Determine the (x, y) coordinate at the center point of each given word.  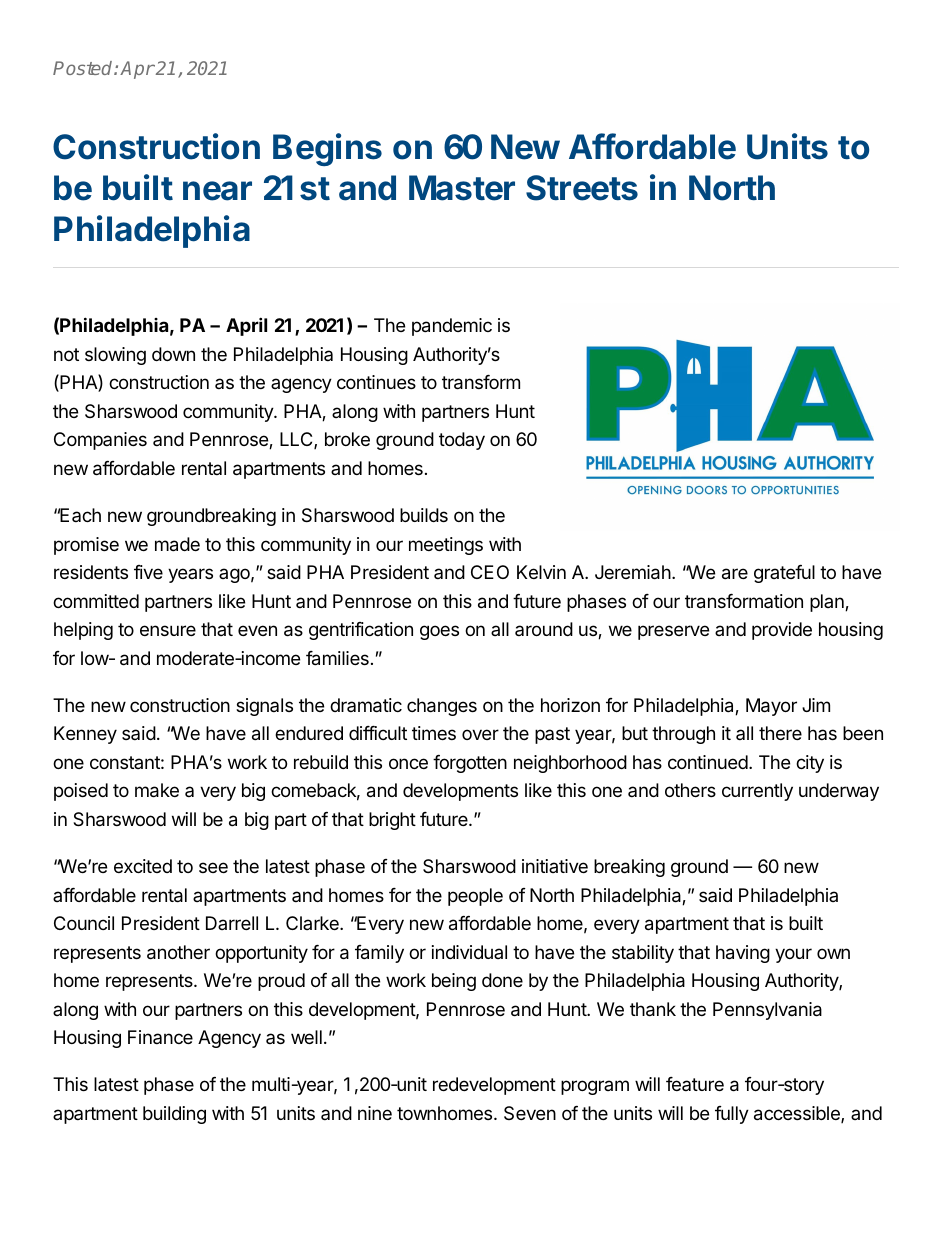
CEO (490, 572)
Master (462, 188)
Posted (84, 68)
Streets (582, 188)
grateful (784, 574)
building (174, 1115)
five (148, 572)
